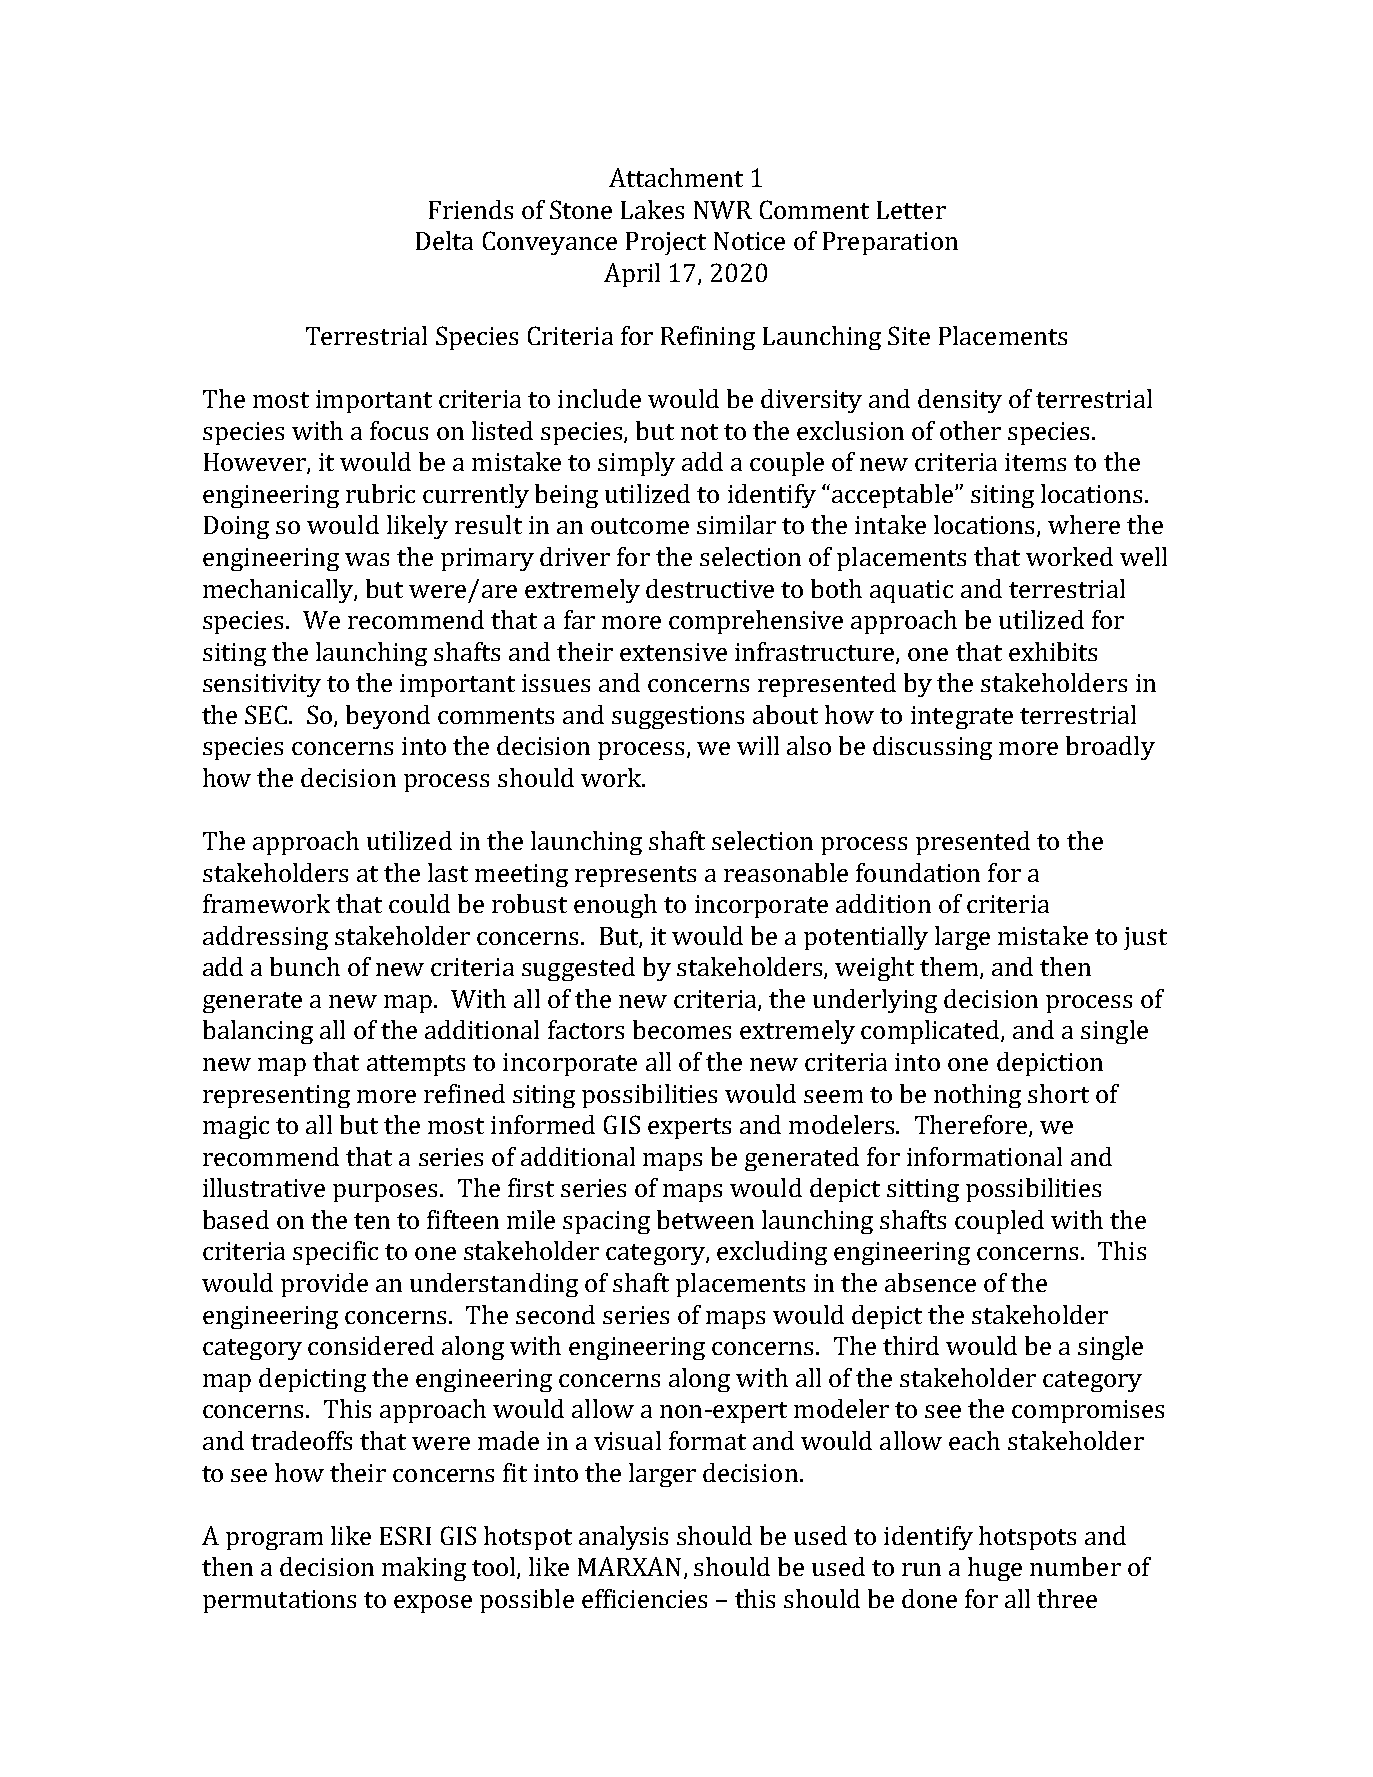  Describe the element at coordinates (419, 903) in the document. I see `could` at that location.
